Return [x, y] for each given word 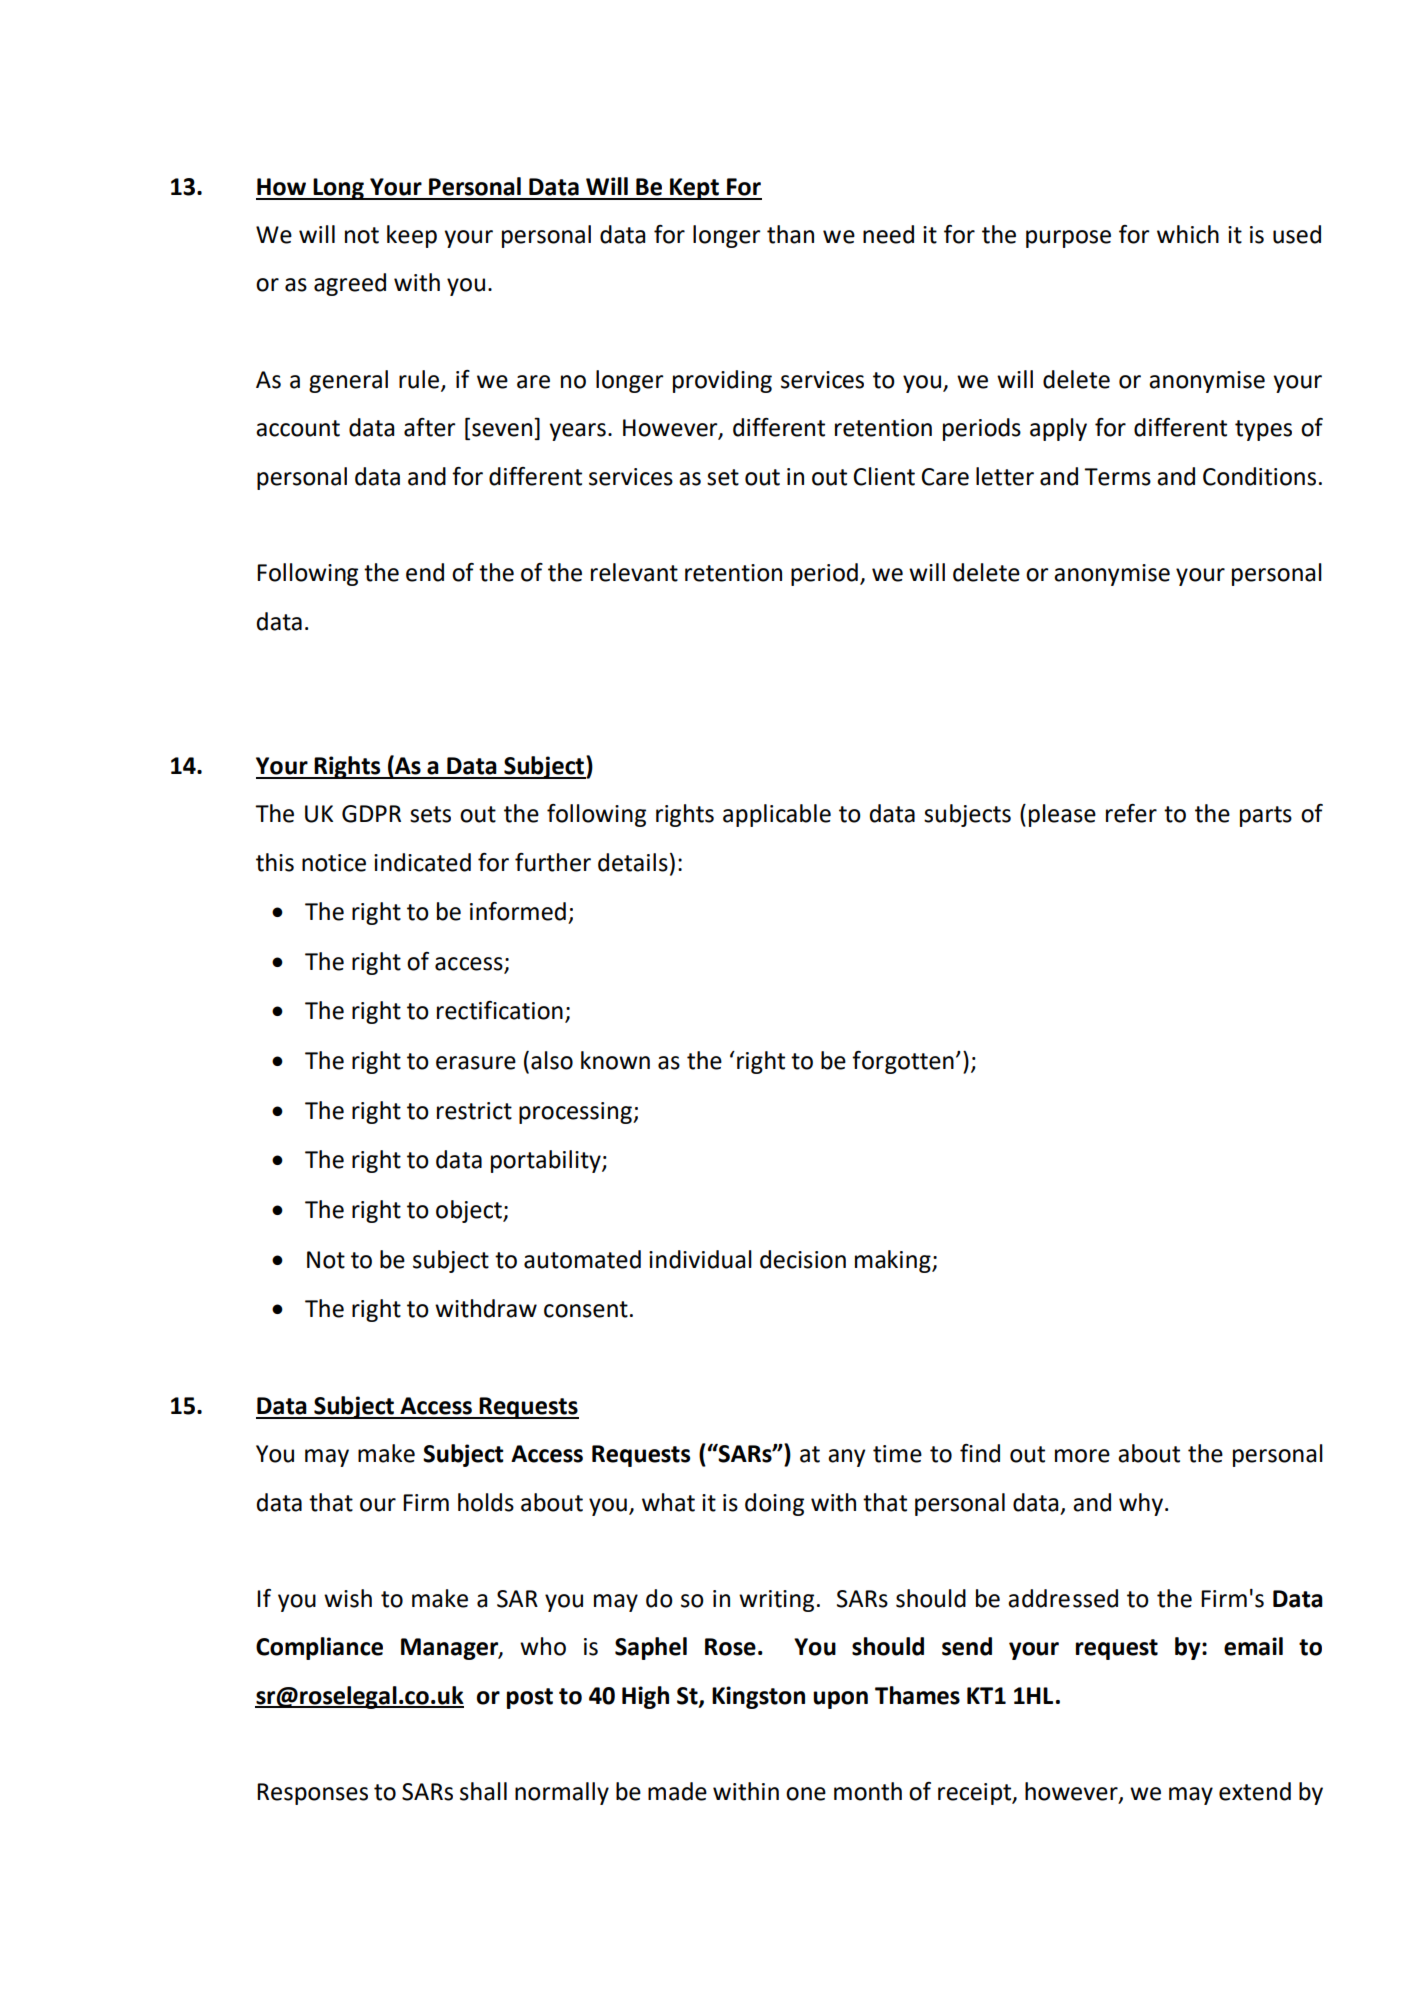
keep [412, 236]
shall [483, 1791]
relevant [634, 572]
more [1082, 1456]
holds [486, 1502]
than [790, 234]
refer [1131, 813]
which [1188, 234]
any [846, 1458]
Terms [1117, 477]
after [430, 427]
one [806, 1794]
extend [1255, 1791]
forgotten [903, 1062]
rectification [500, 1010]
